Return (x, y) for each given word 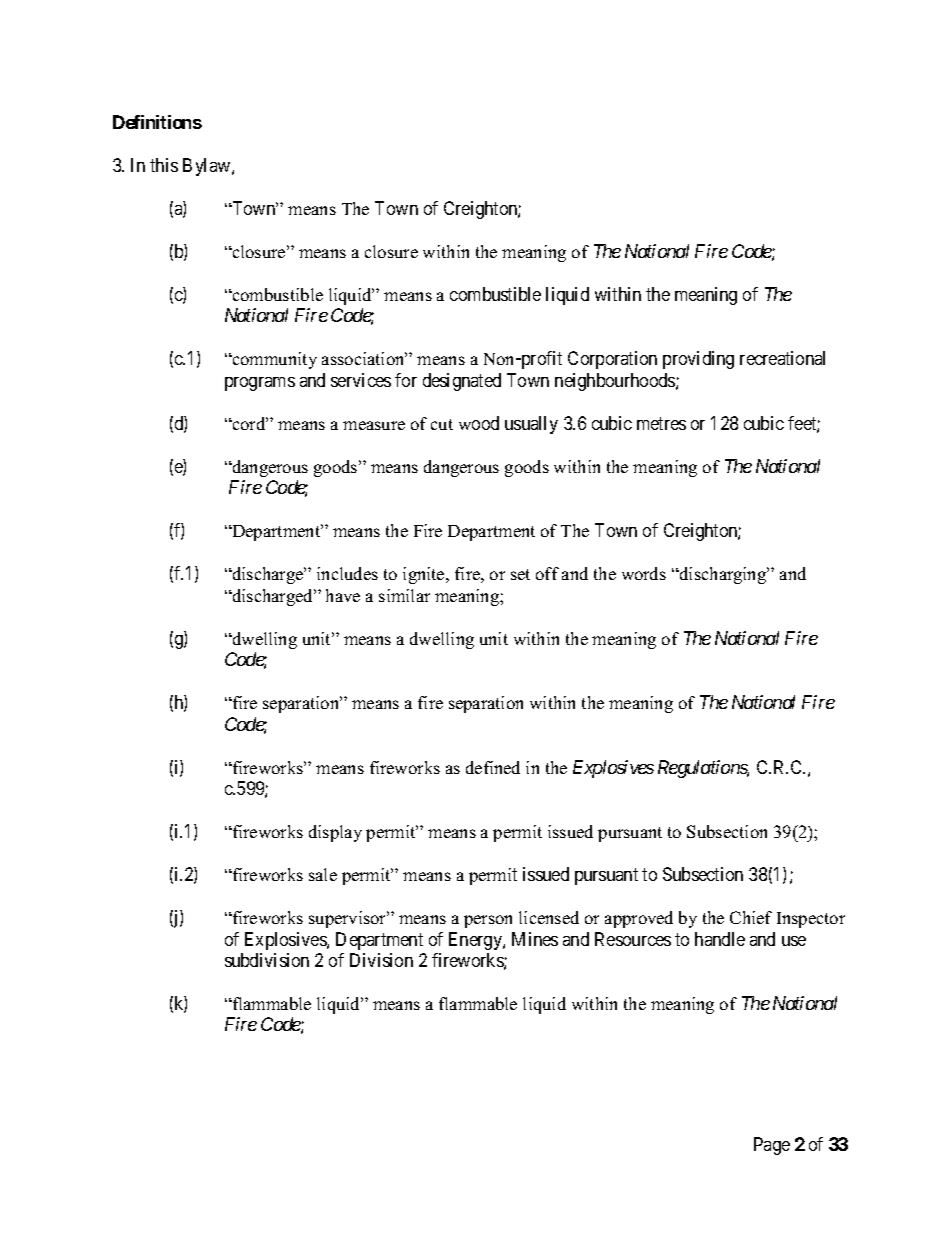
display (335, 833)
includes (347, 573)
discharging (723, 575)
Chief (751, 917)
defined (493, 767)
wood (479, 423)
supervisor (349, 919)
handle (720, 939)
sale (323, 874)
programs (260, 384)
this (164, 165)
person (488, 921)
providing (698, 360)
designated (462, 382)
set (520, 574)
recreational (782, 358)
